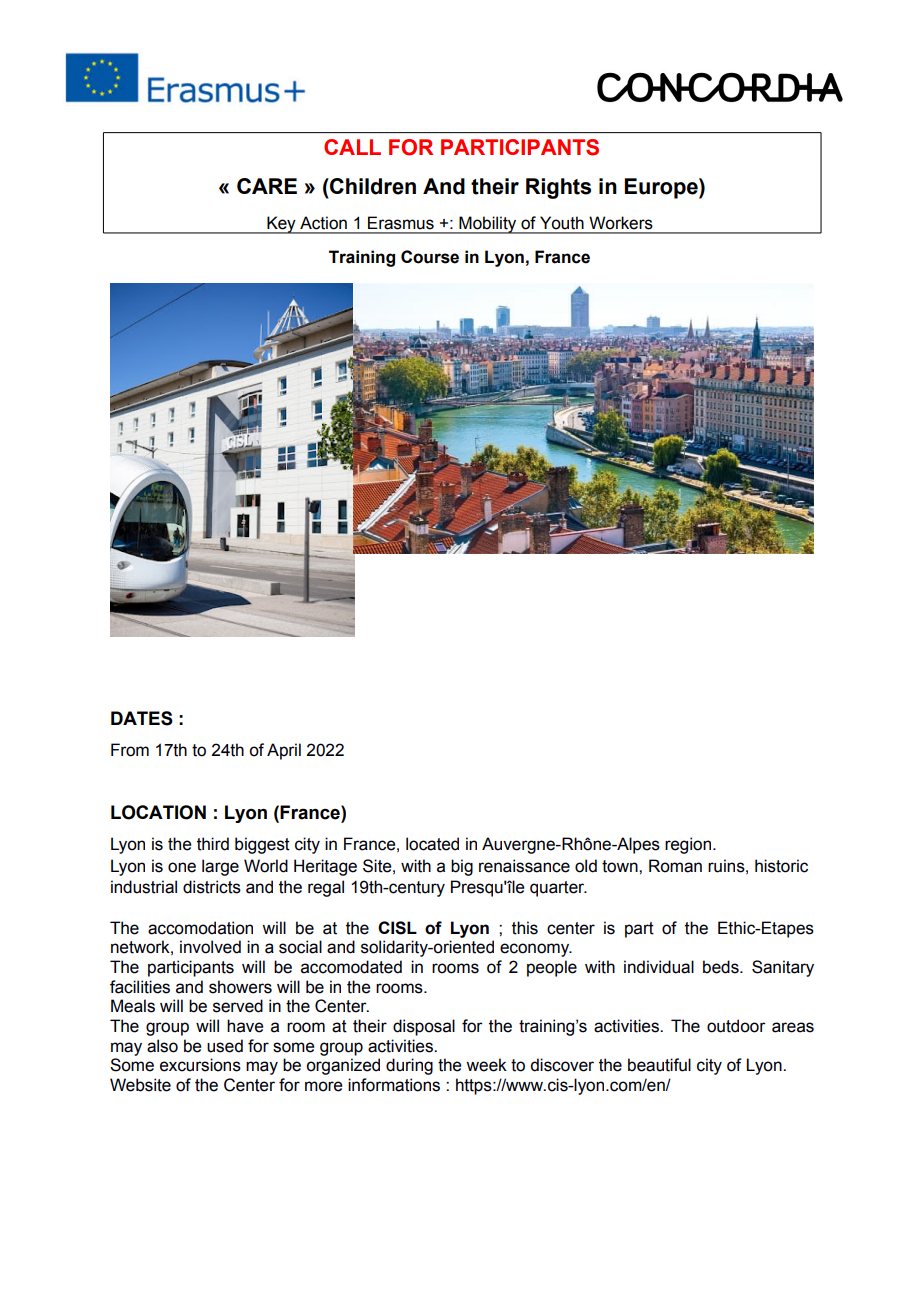 The width and height of the image is (924, 1307). Describe the element at coordinates (736, 1026) in the image. I see `outdoor` at that location.
